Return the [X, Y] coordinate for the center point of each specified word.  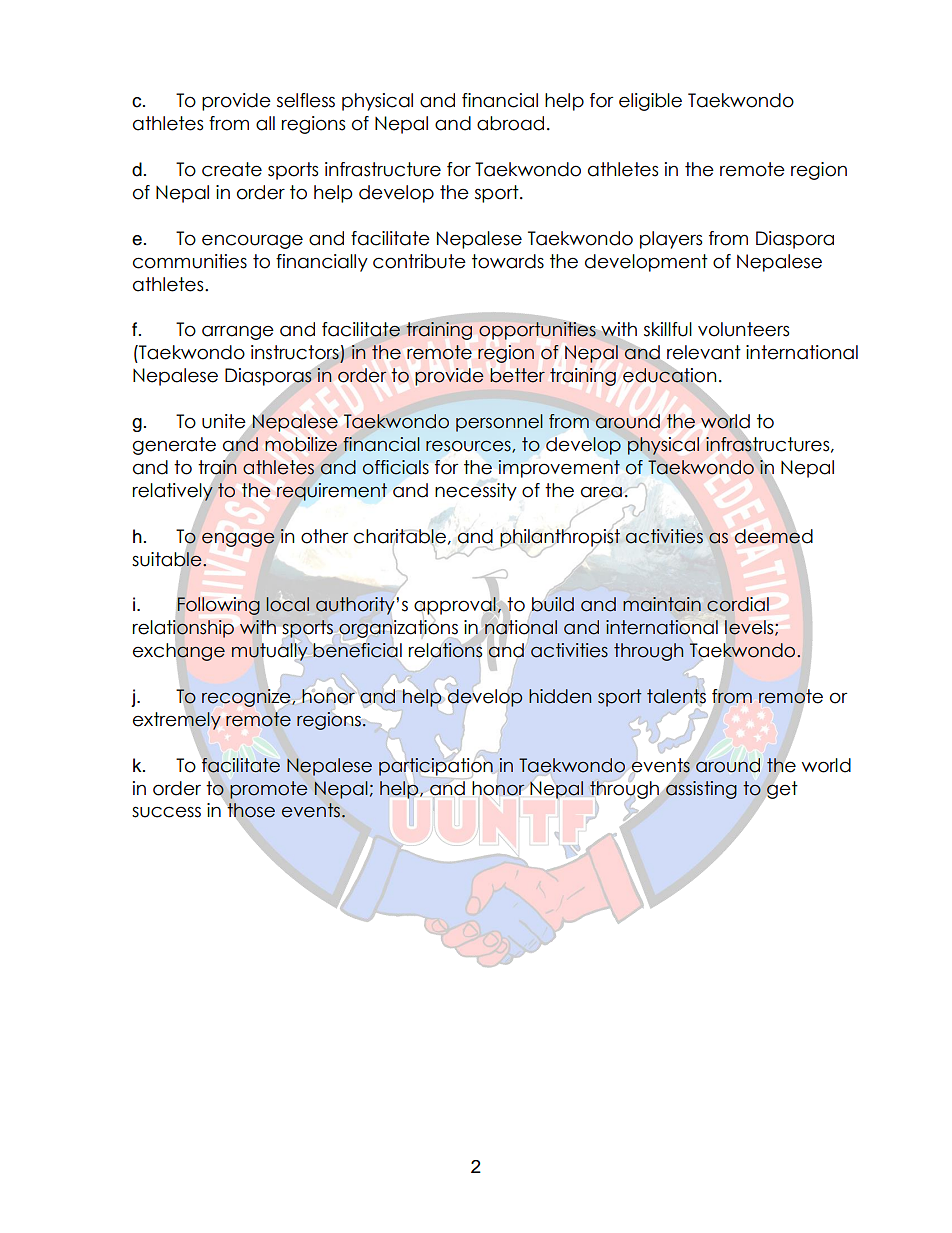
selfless [306, 100]
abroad [510, 123]
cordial [738, 604]
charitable [400, 537]
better [517, 375]
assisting [701, 790]
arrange [238, 332]
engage [238, 540]
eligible [650, 102]
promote [269, 790]
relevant [704, 352]
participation [436, 767]
